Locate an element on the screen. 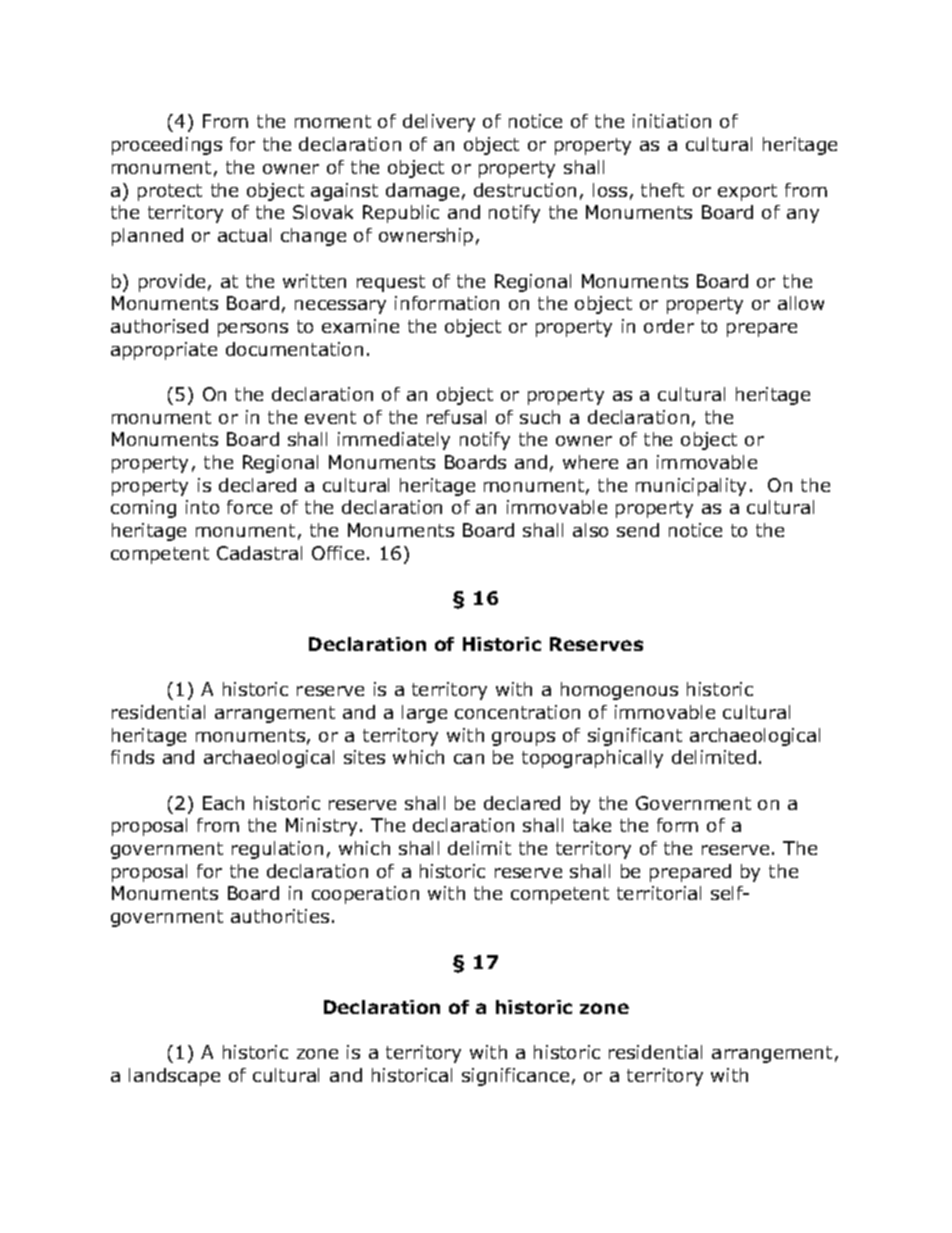 Image resolution: width=952 pixels, height=1233 pixels. significance is located at coordinates (515, 1077).
